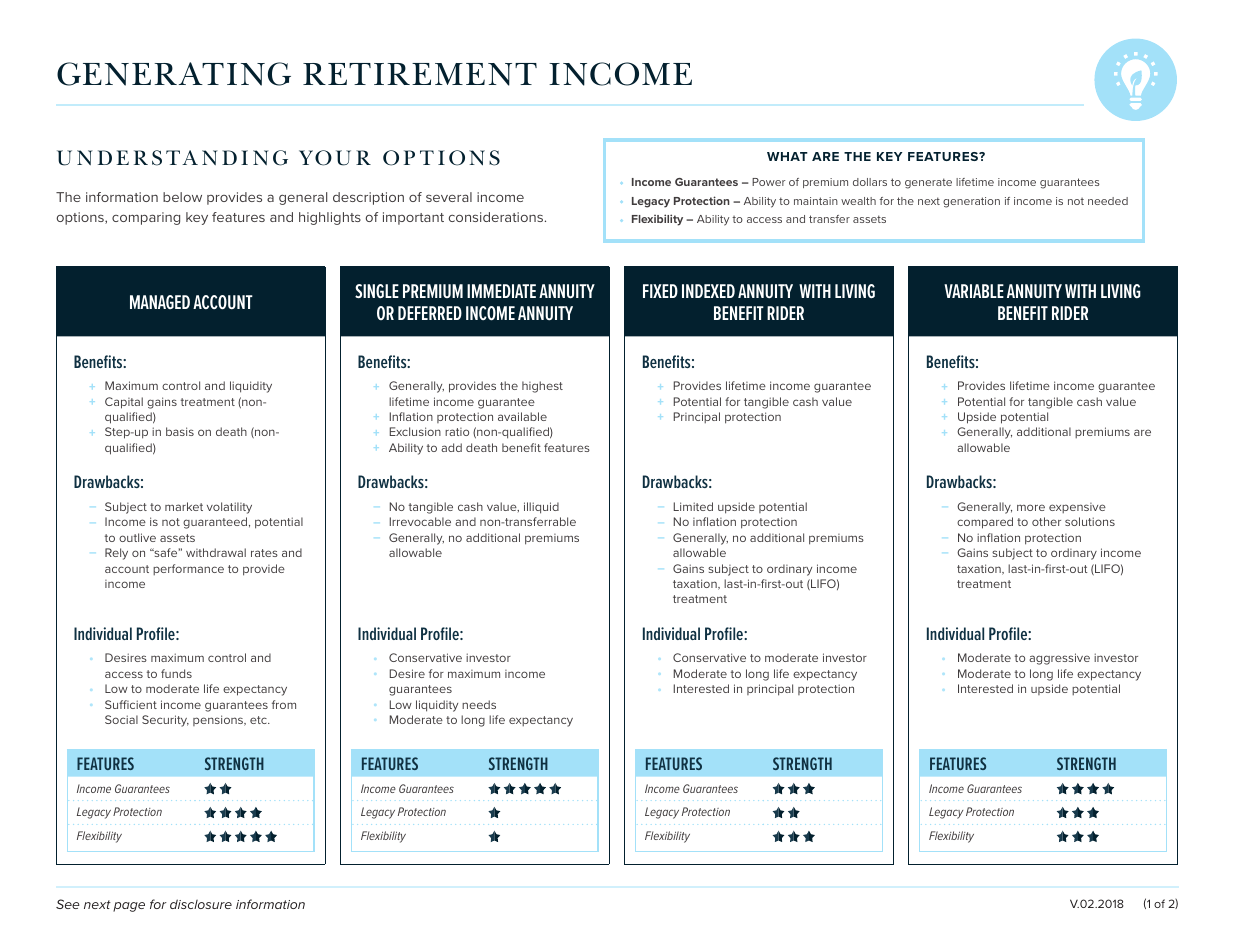 The width and height of the document is (1233, 952). I want to click on performance, so click(188, 569).
